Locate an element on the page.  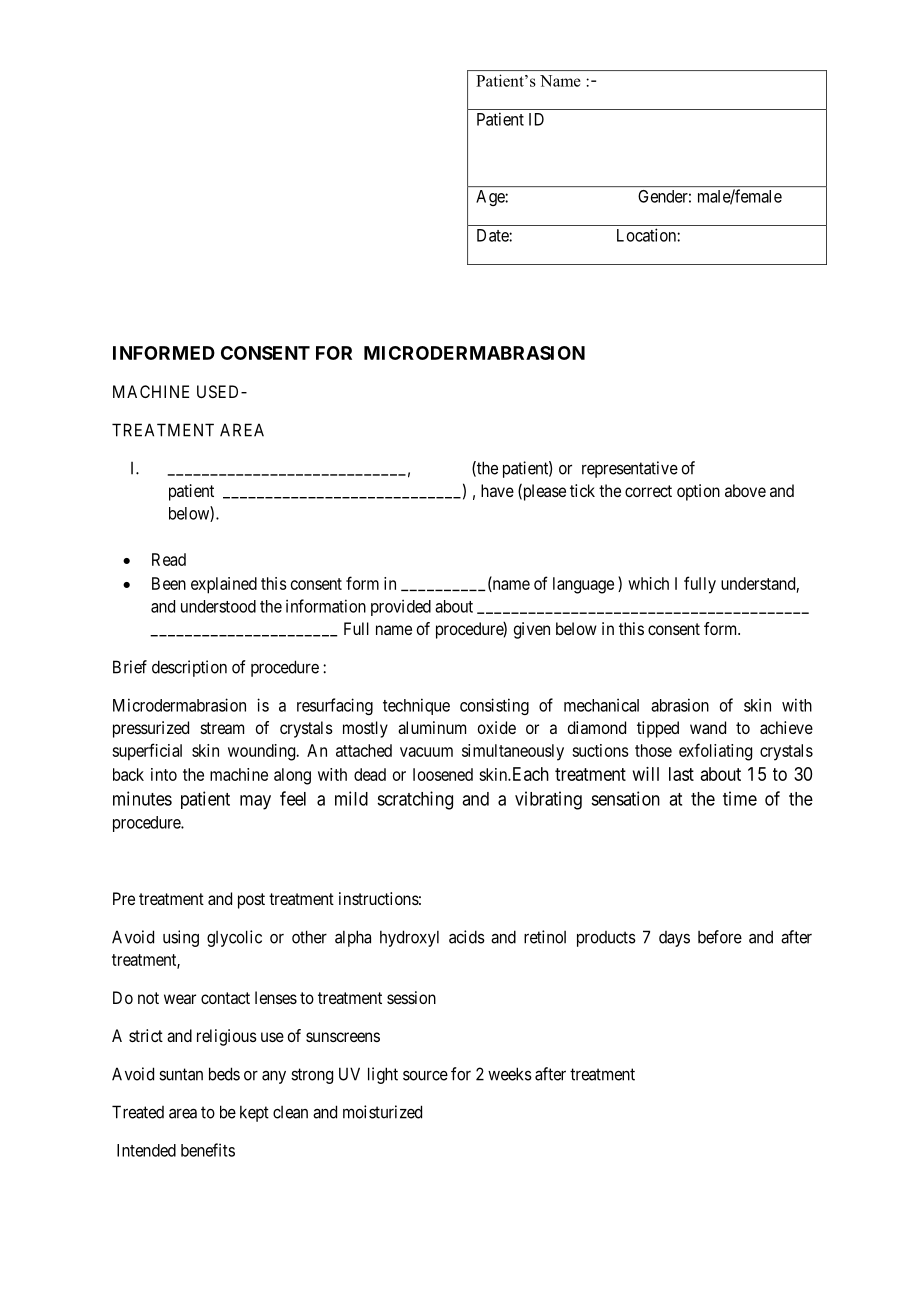
may is located at coordinates (255, 802).
